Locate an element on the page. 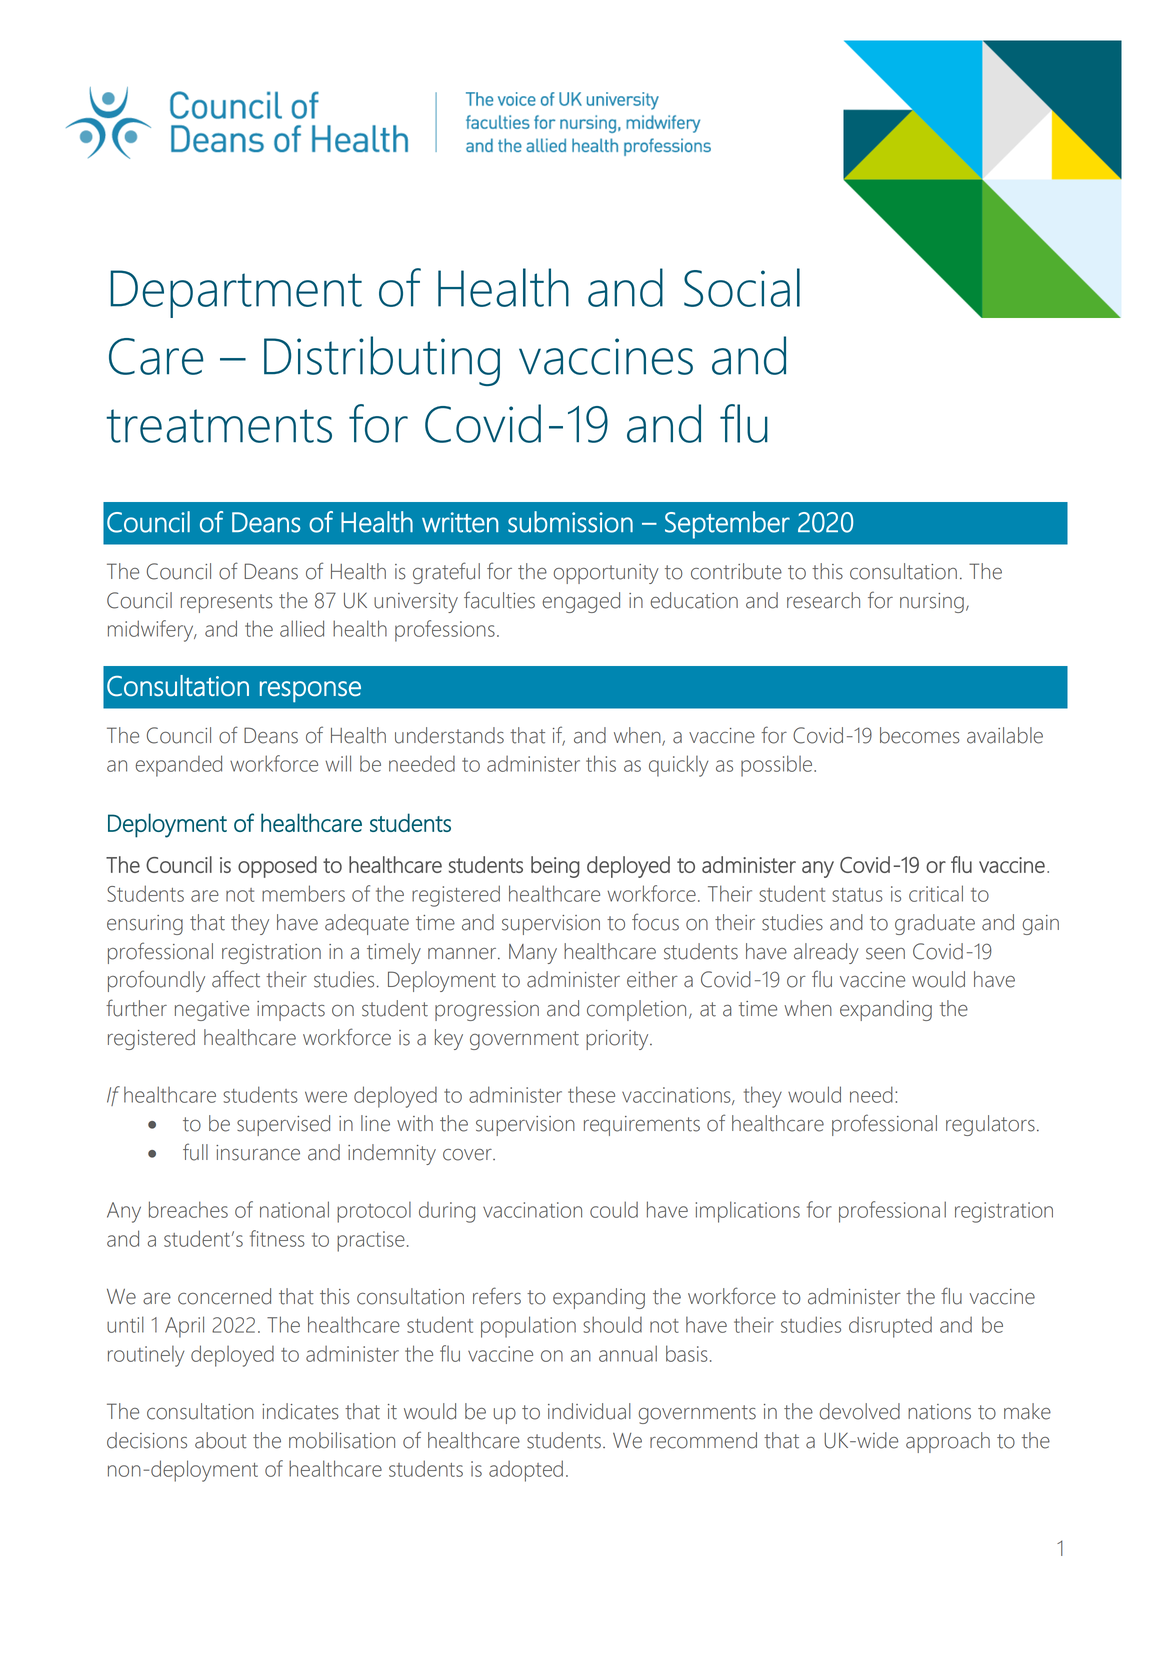  about is located at coordinates (221, 1440).
